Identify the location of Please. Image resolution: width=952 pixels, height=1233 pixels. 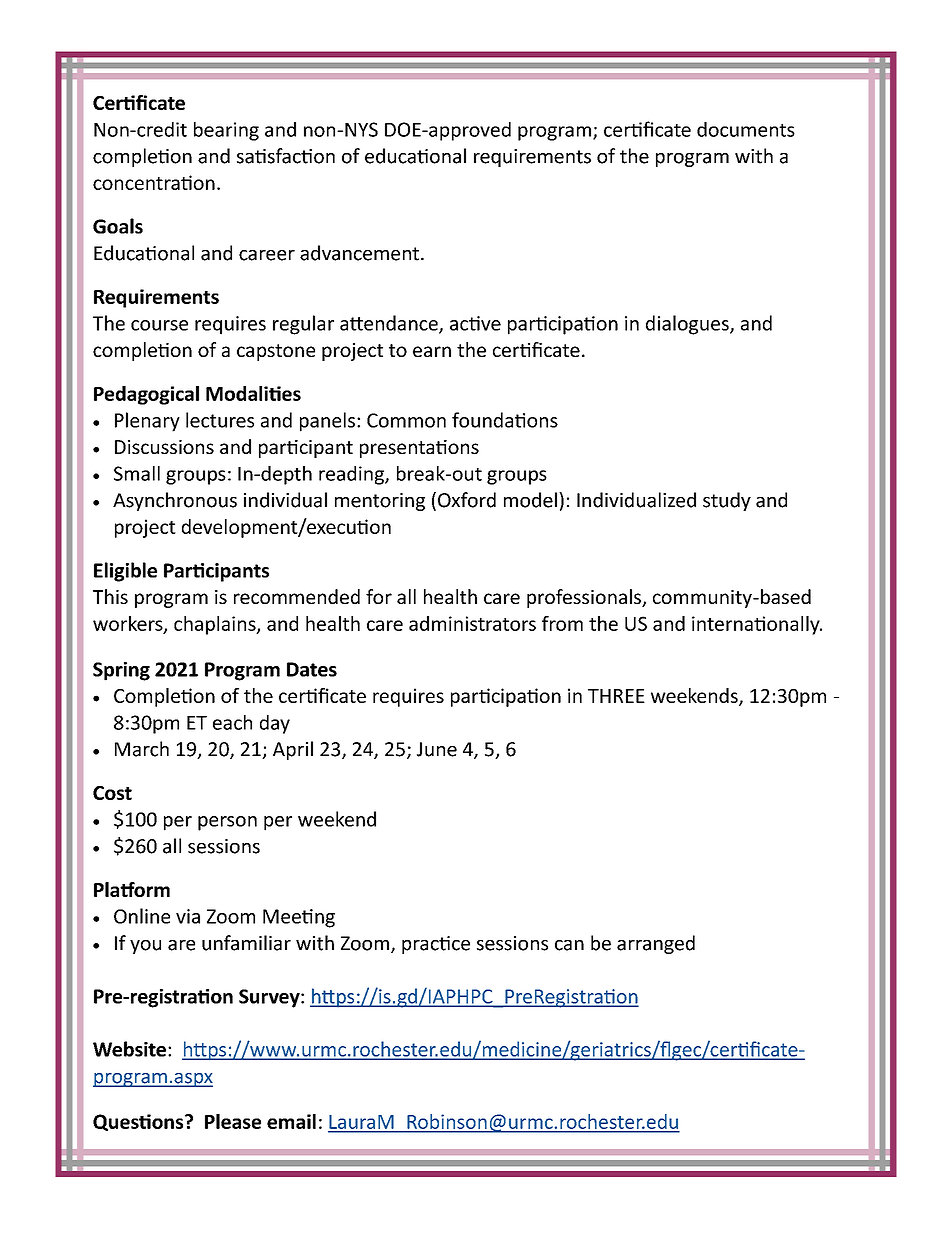
(233, 1121).
